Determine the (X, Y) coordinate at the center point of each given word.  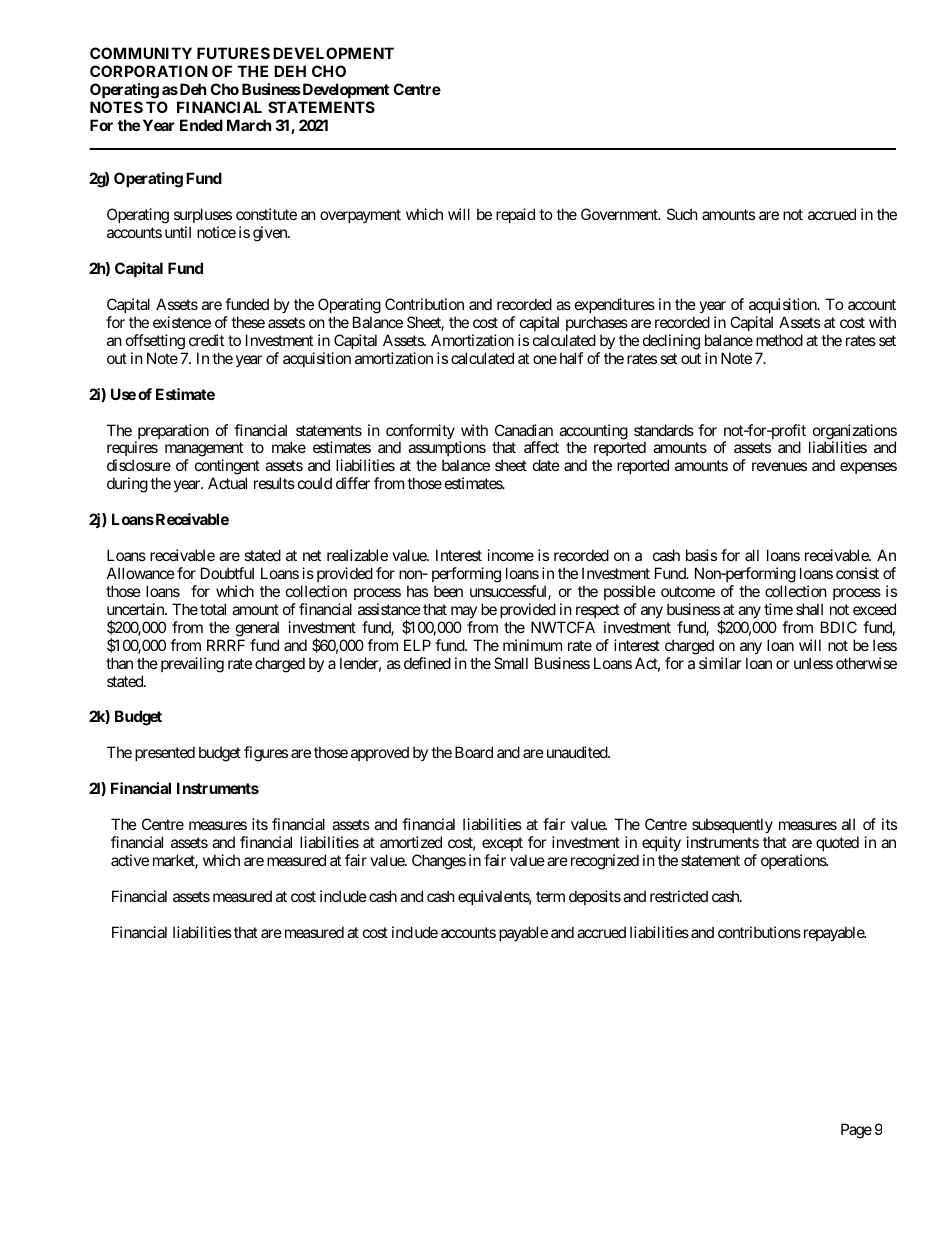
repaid (515, 215)
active (130, 860)
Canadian (524, 430)
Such (682, 214)
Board (474, 752)
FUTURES (233, 53)
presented (165, 753)
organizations (855, 433)
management (204, 451)
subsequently (732, 825)
